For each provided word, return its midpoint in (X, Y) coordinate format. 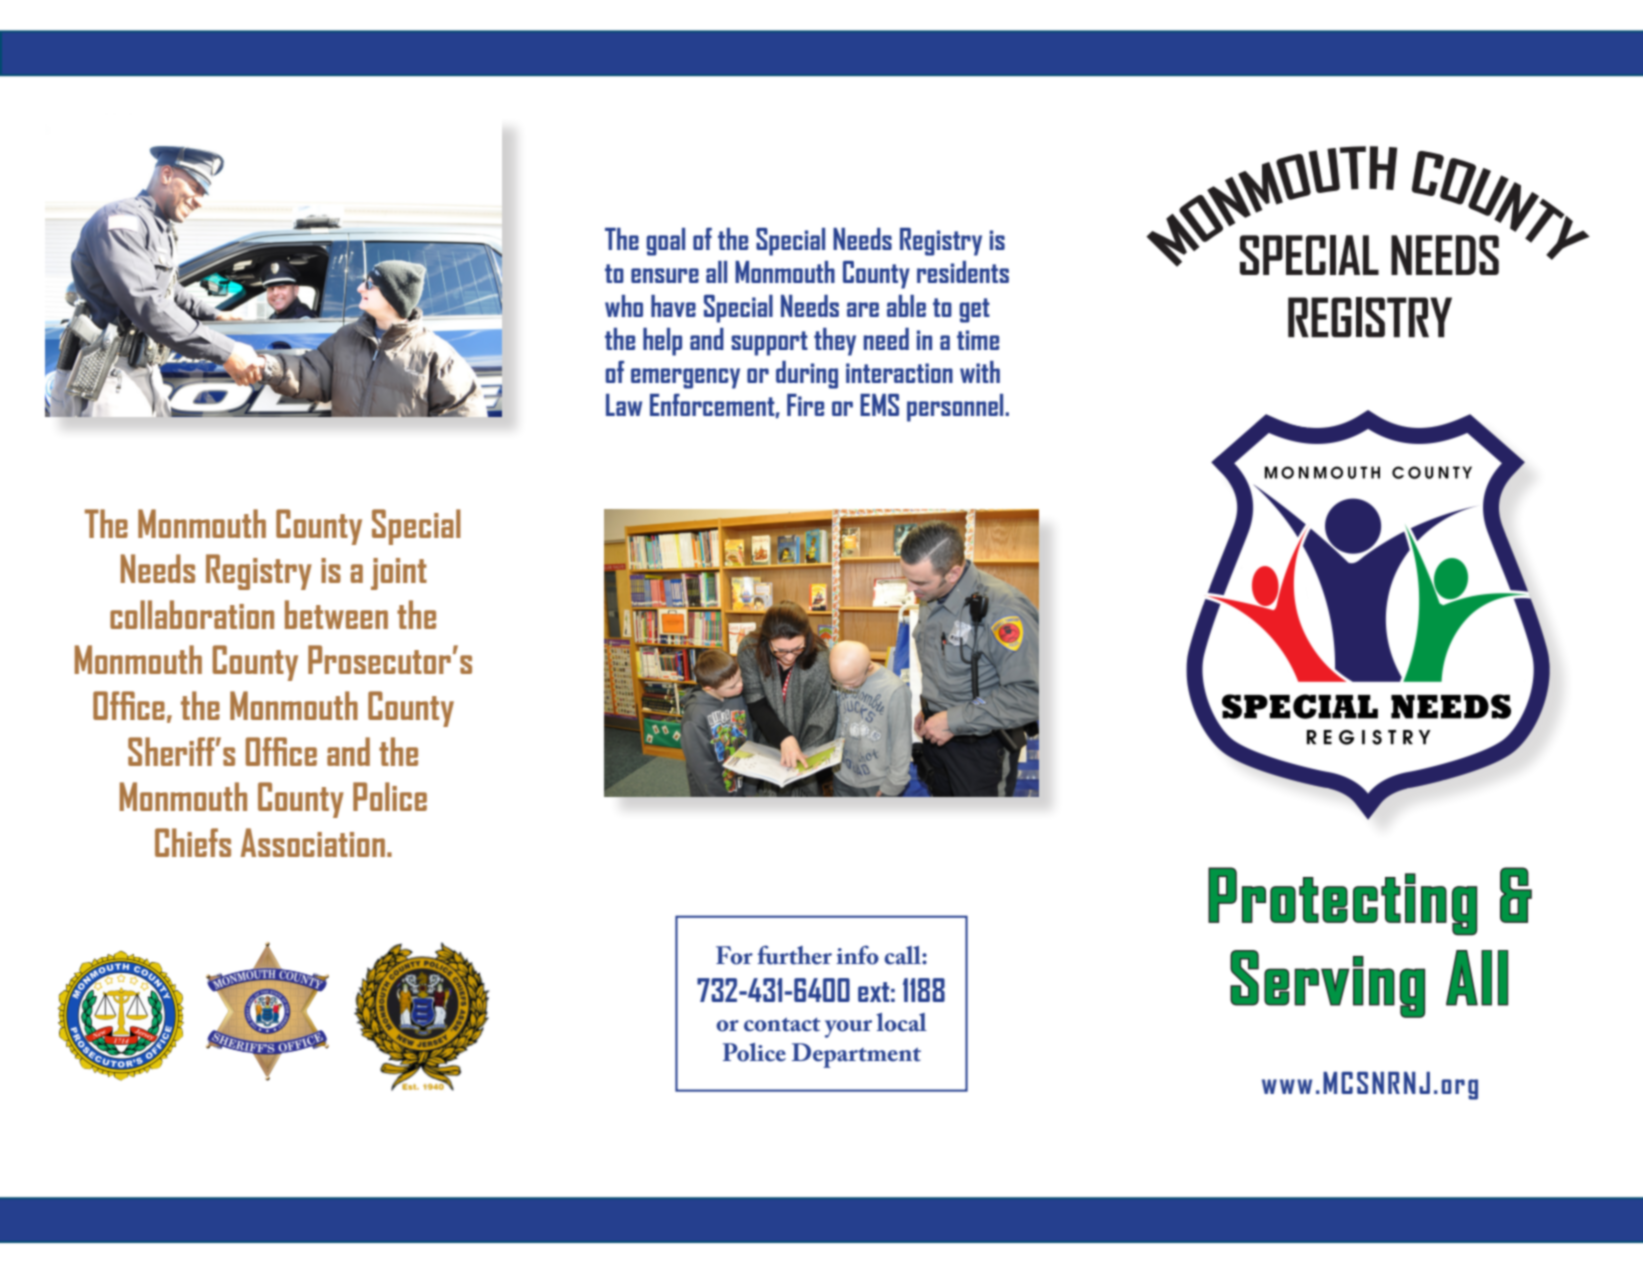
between (336, 614)
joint (399, 574)
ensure (665, 275)
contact (782, 1025)
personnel (956, 408)
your (848, 1029)
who (624, 306)
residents (963, 272)
